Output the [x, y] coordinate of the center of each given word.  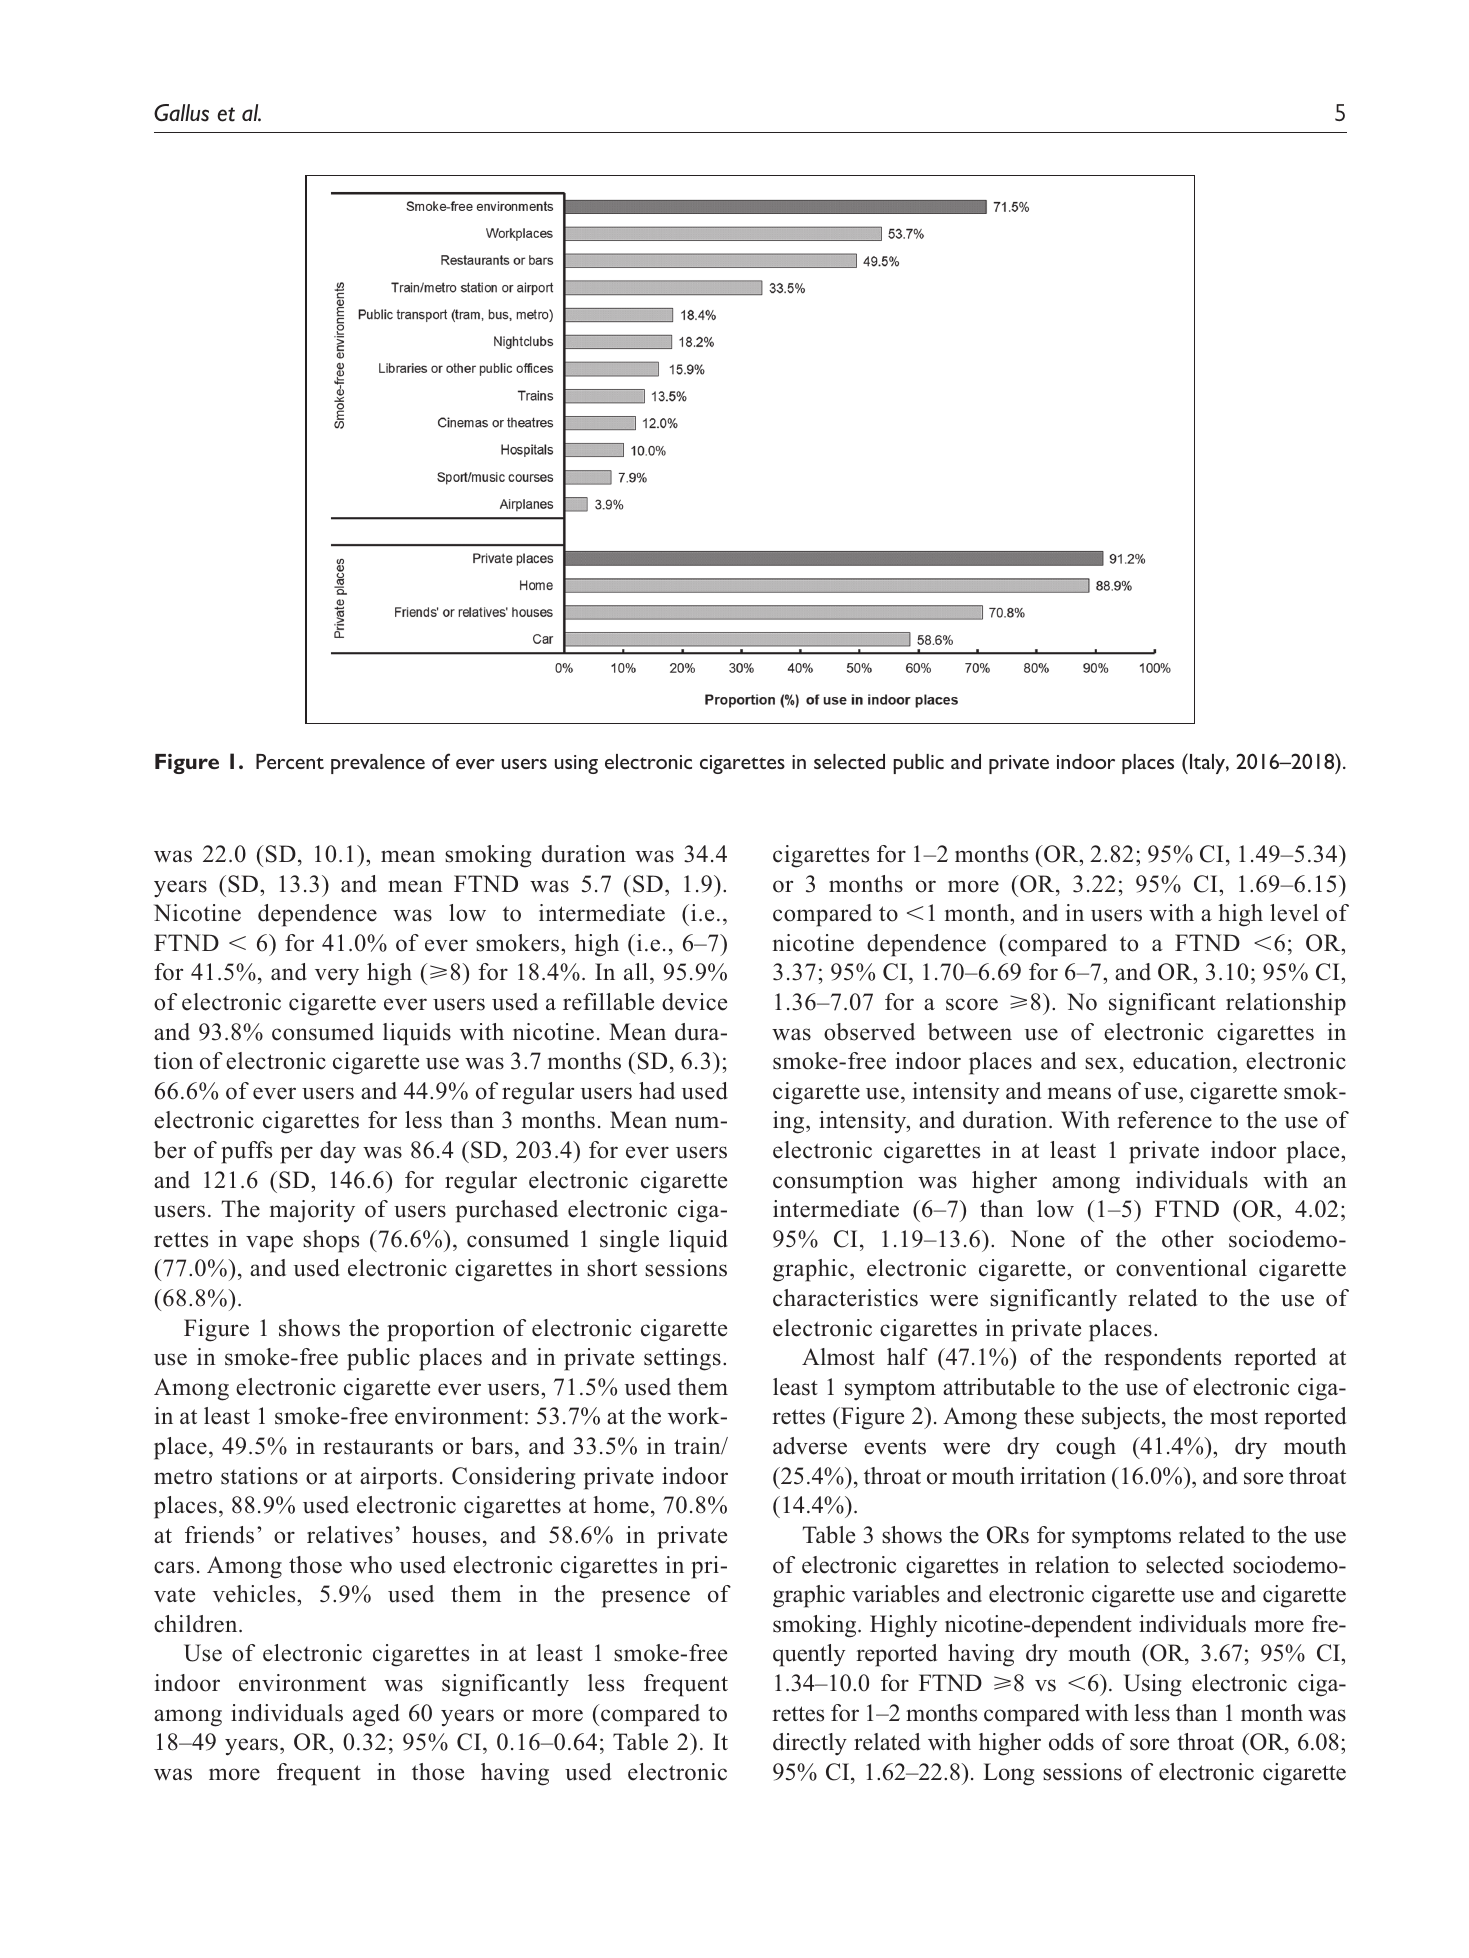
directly [810, 1744]
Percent [290, 761]
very [337, 977]
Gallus [181, 113]
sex [1101, 1063]
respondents [1162, 1359]
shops [331, 1241]
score [972, 1004]
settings [682, 1359]
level [1294, 913]
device [694, 1002]
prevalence [378, 764]
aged [376, 1715]
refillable [608, 1002]
